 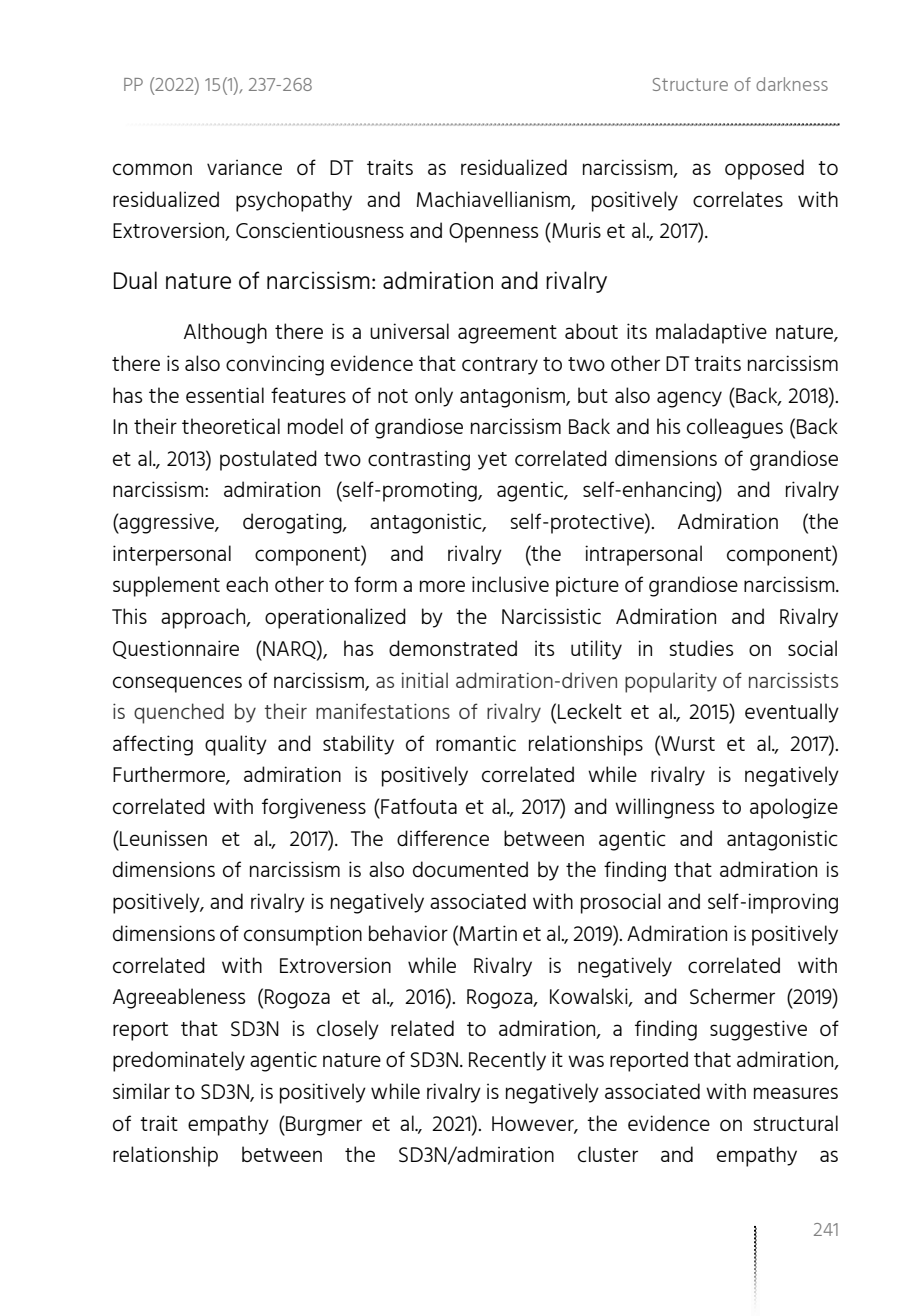 I want to click on demonstrated, so click(x=453, y=648).
